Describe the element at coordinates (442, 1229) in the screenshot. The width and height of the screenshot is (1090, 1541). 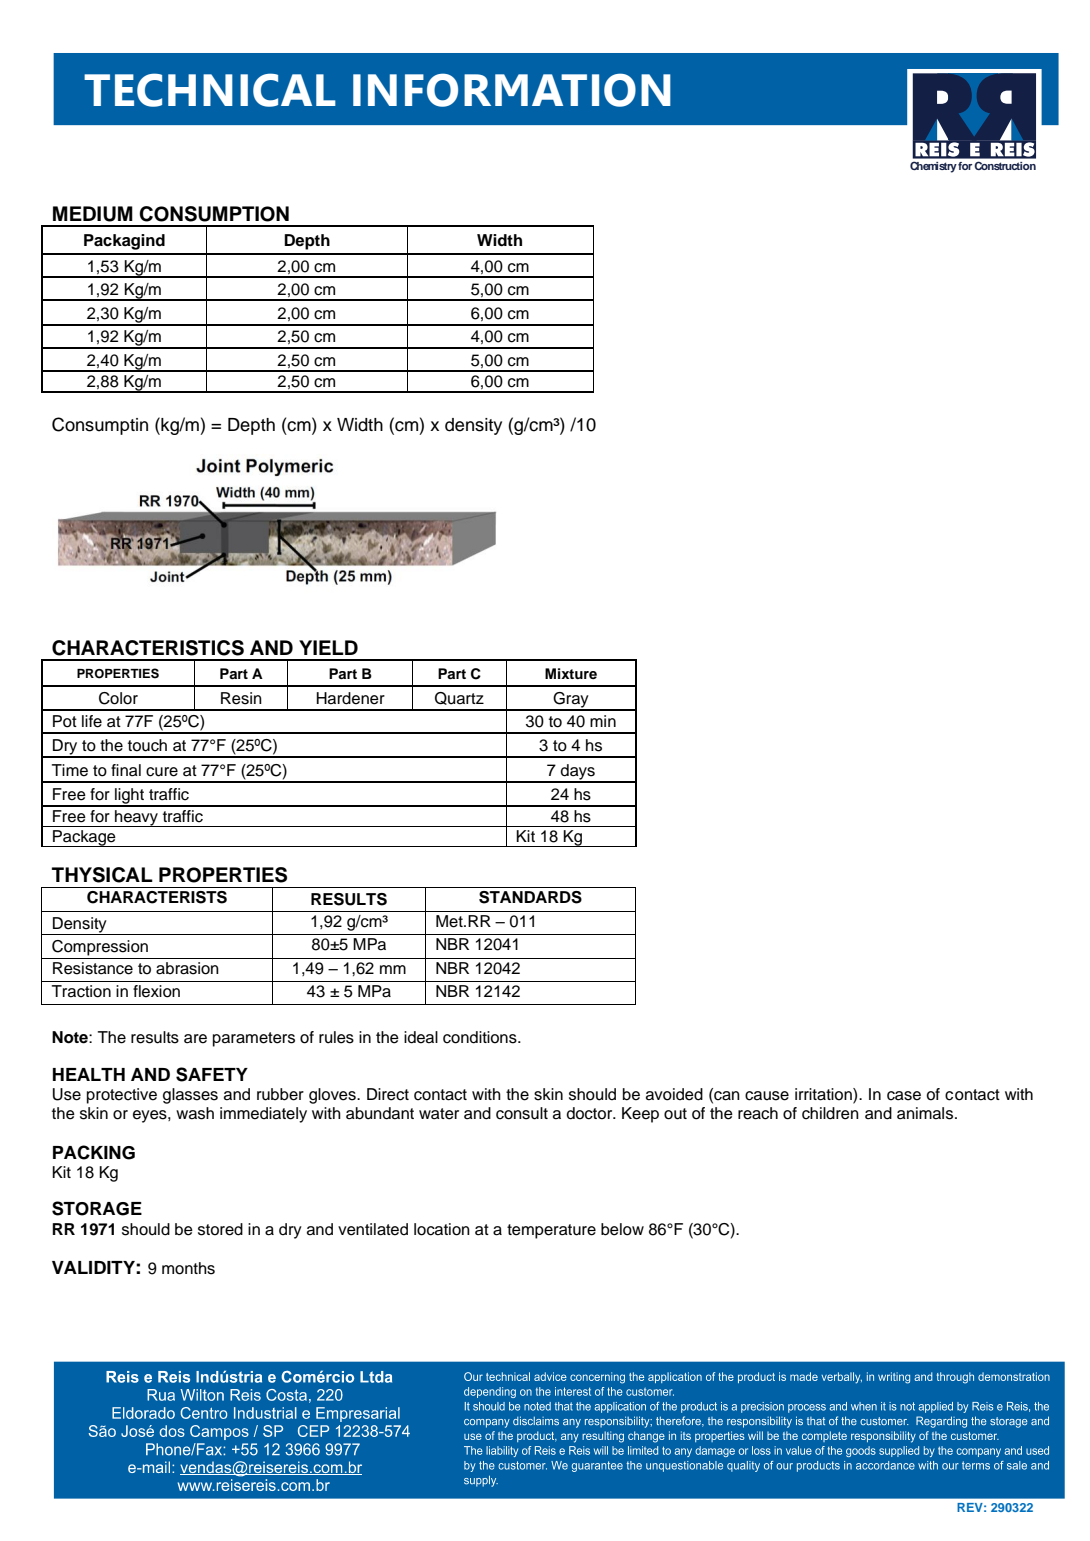
I see `location` at that location.
